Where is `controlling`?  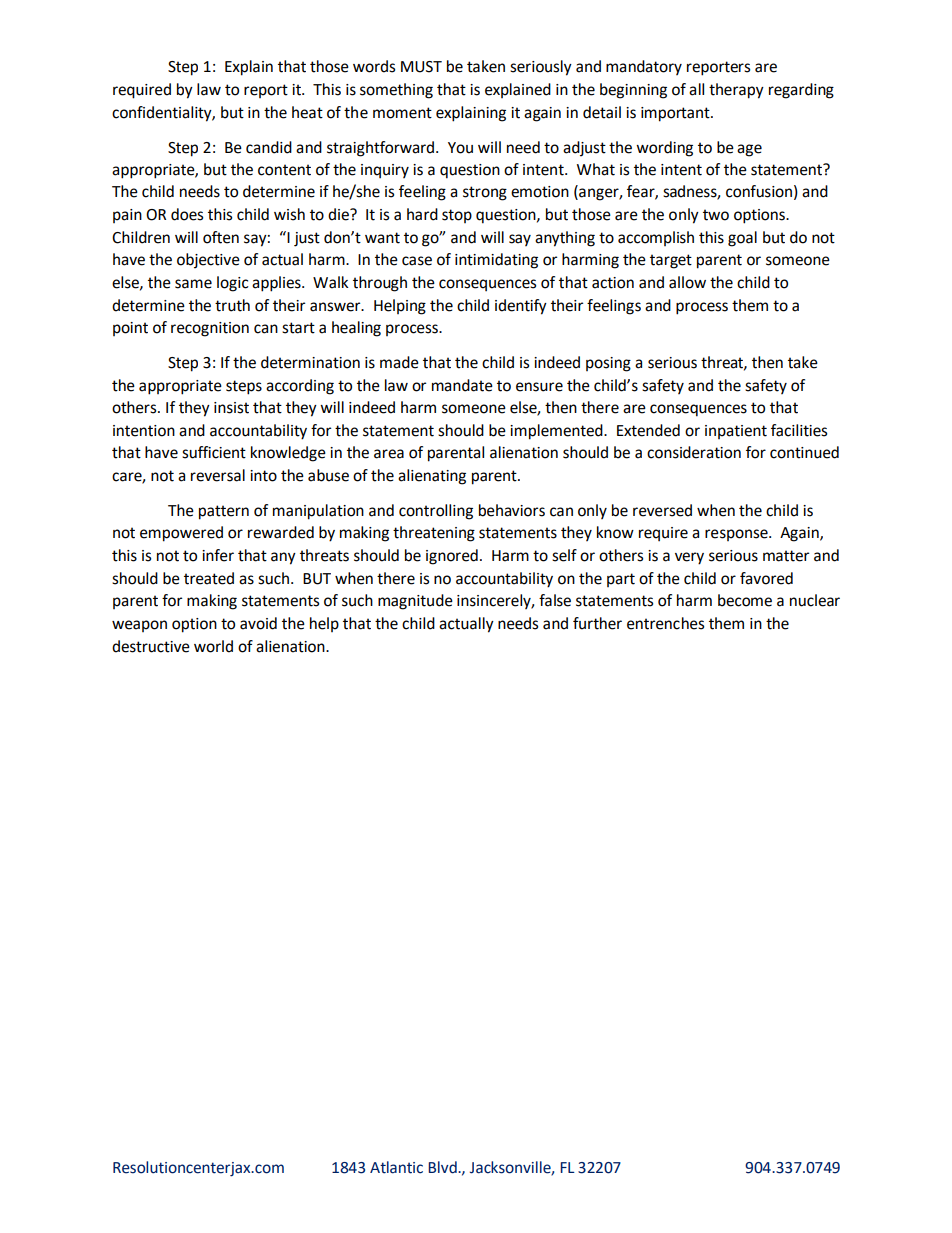 controlling is located at coordinates (436, 512).
